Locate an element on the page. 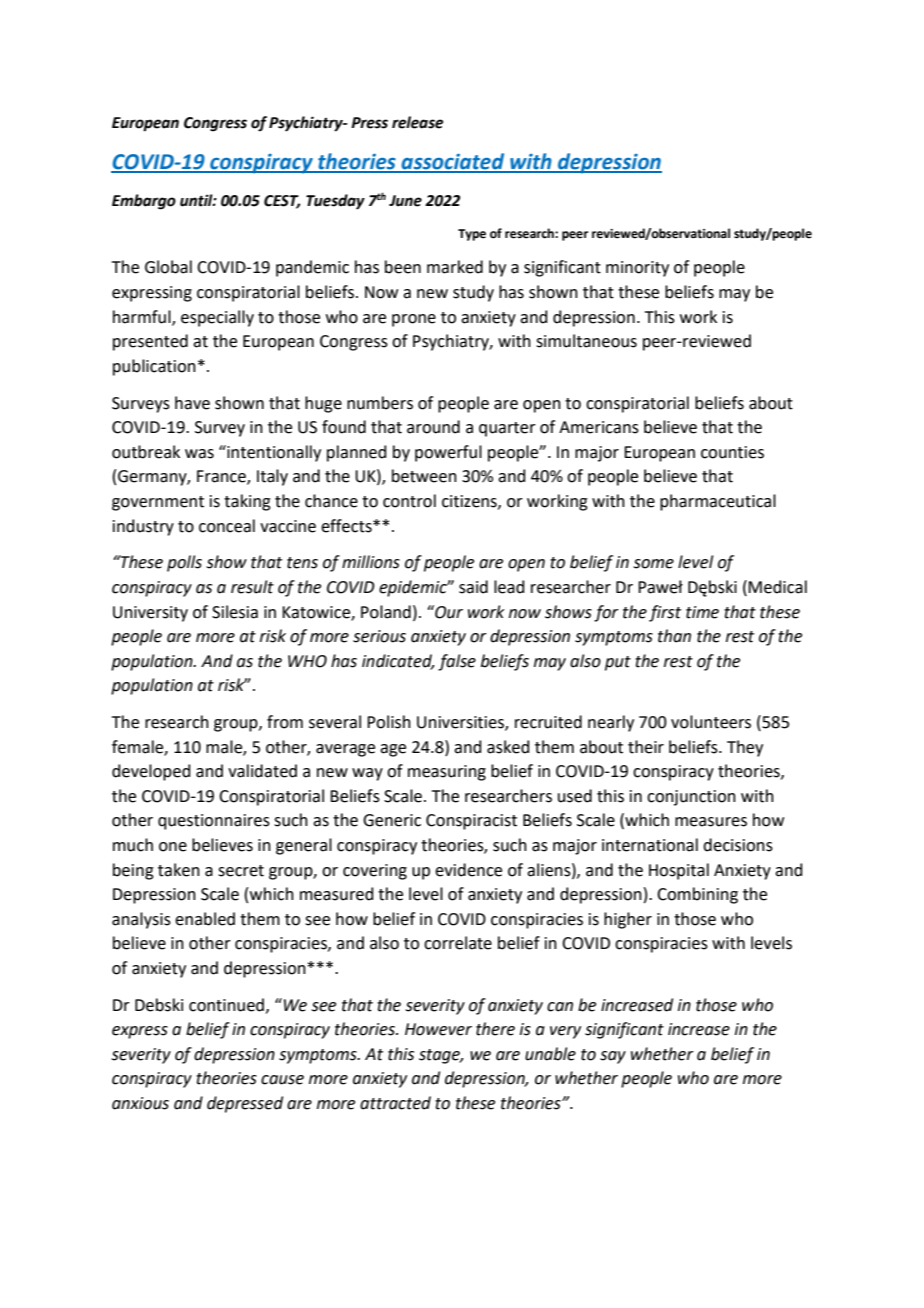 The height and width of the document is (1308, 924). associated is located at coordinates (453, 162).
